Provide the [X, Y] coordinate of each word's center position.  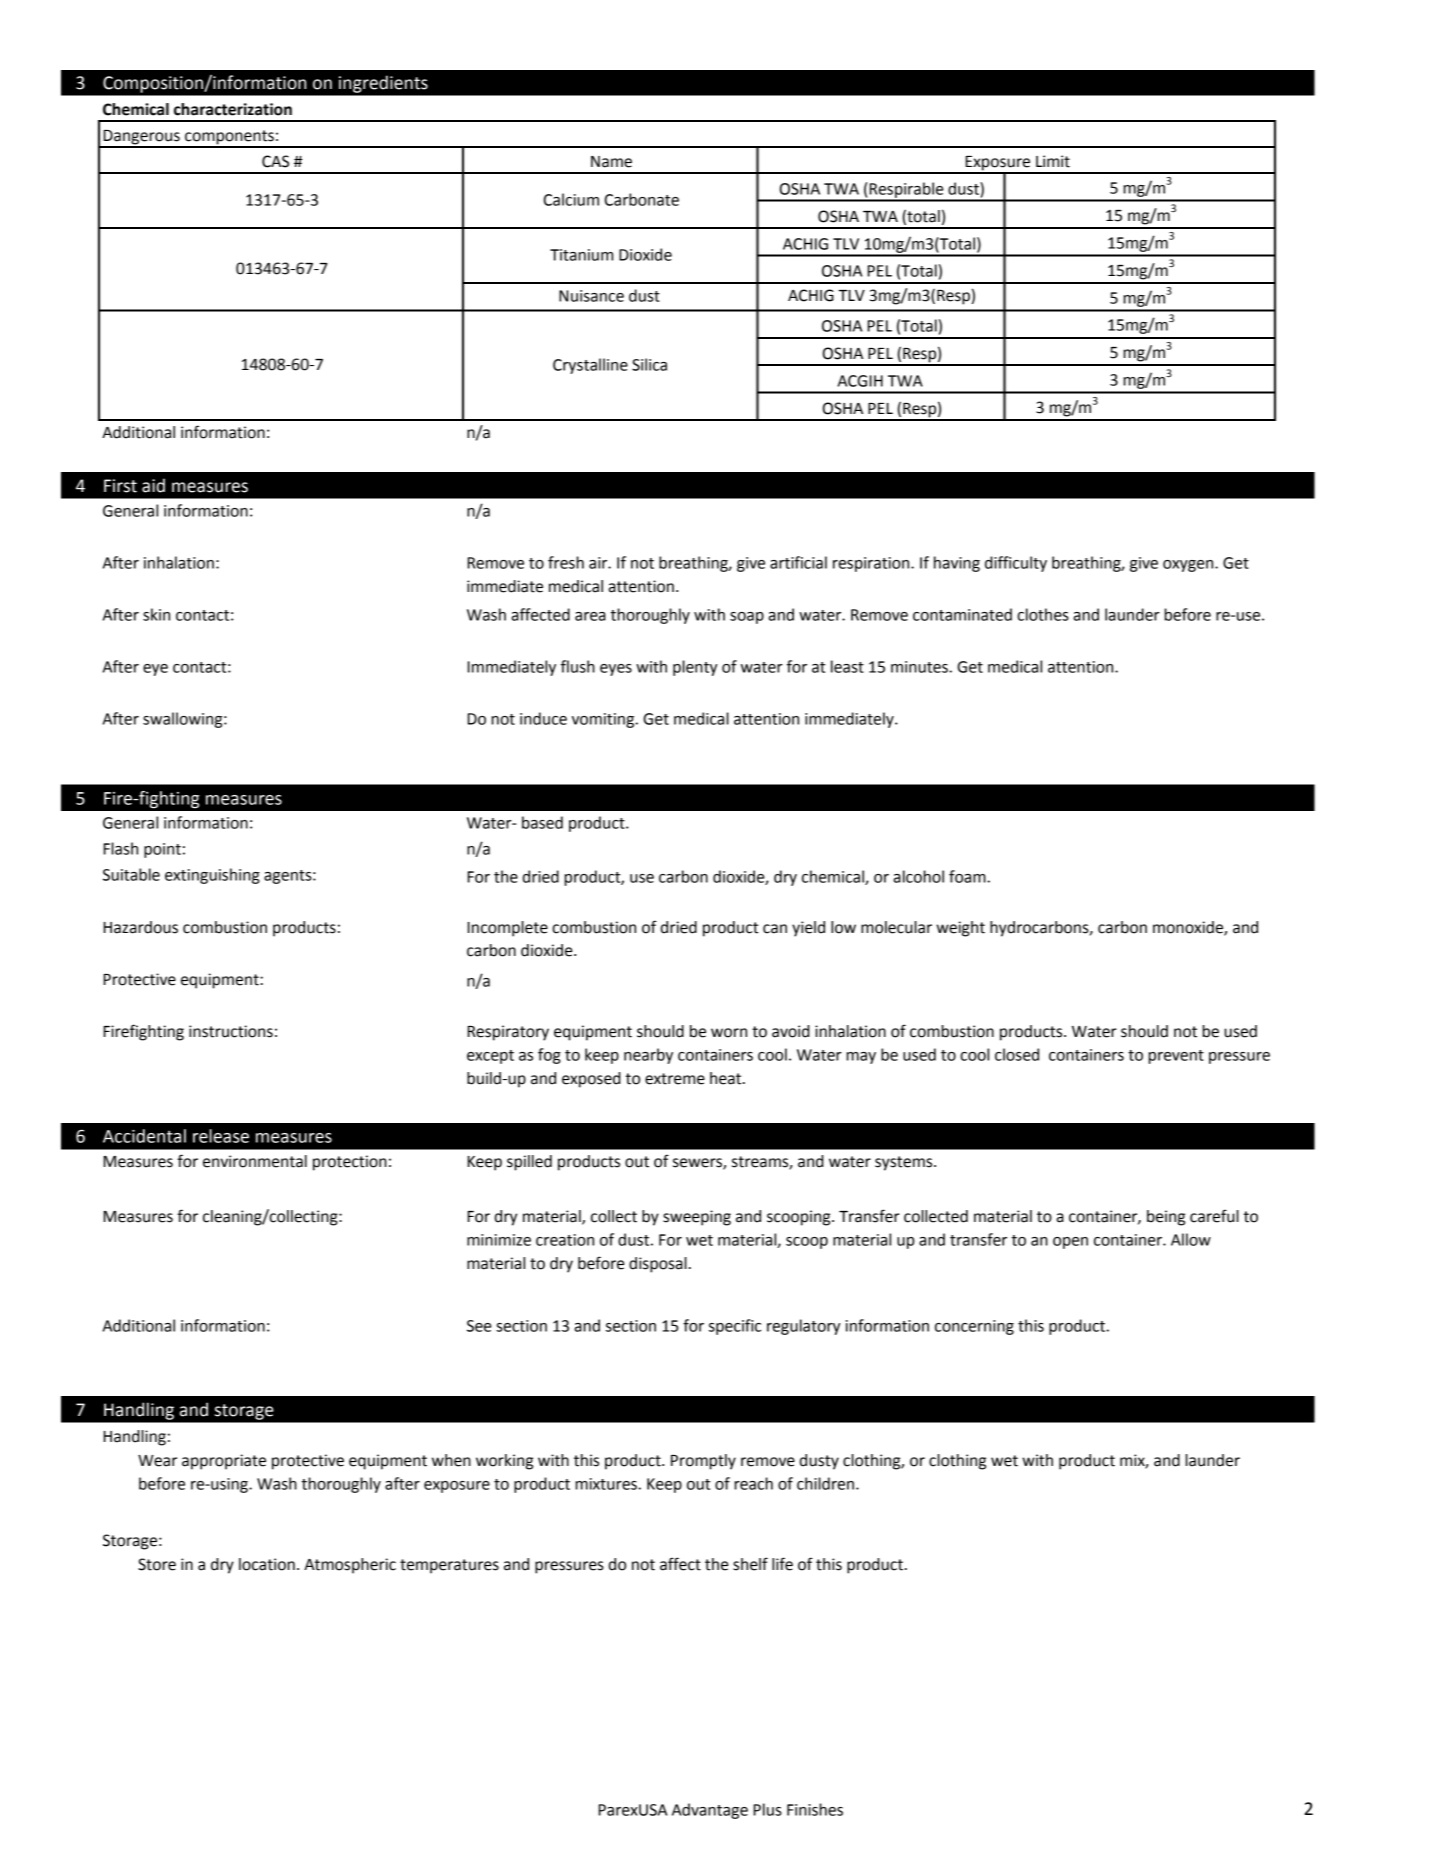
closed [1017, 1054]
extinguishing [212, 876]
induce [543, 718]
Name [611, 162]
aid [153, 485]
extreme [675, 1079]
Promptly [703, 1462]
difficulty [1016, 564]
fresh [566, 562]
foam [968, 876]
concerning [974, 1327]
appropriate [224, 1462]
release [221, 1136]
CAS [275, 161]
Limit [1053, 161]
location [267, 1564]
